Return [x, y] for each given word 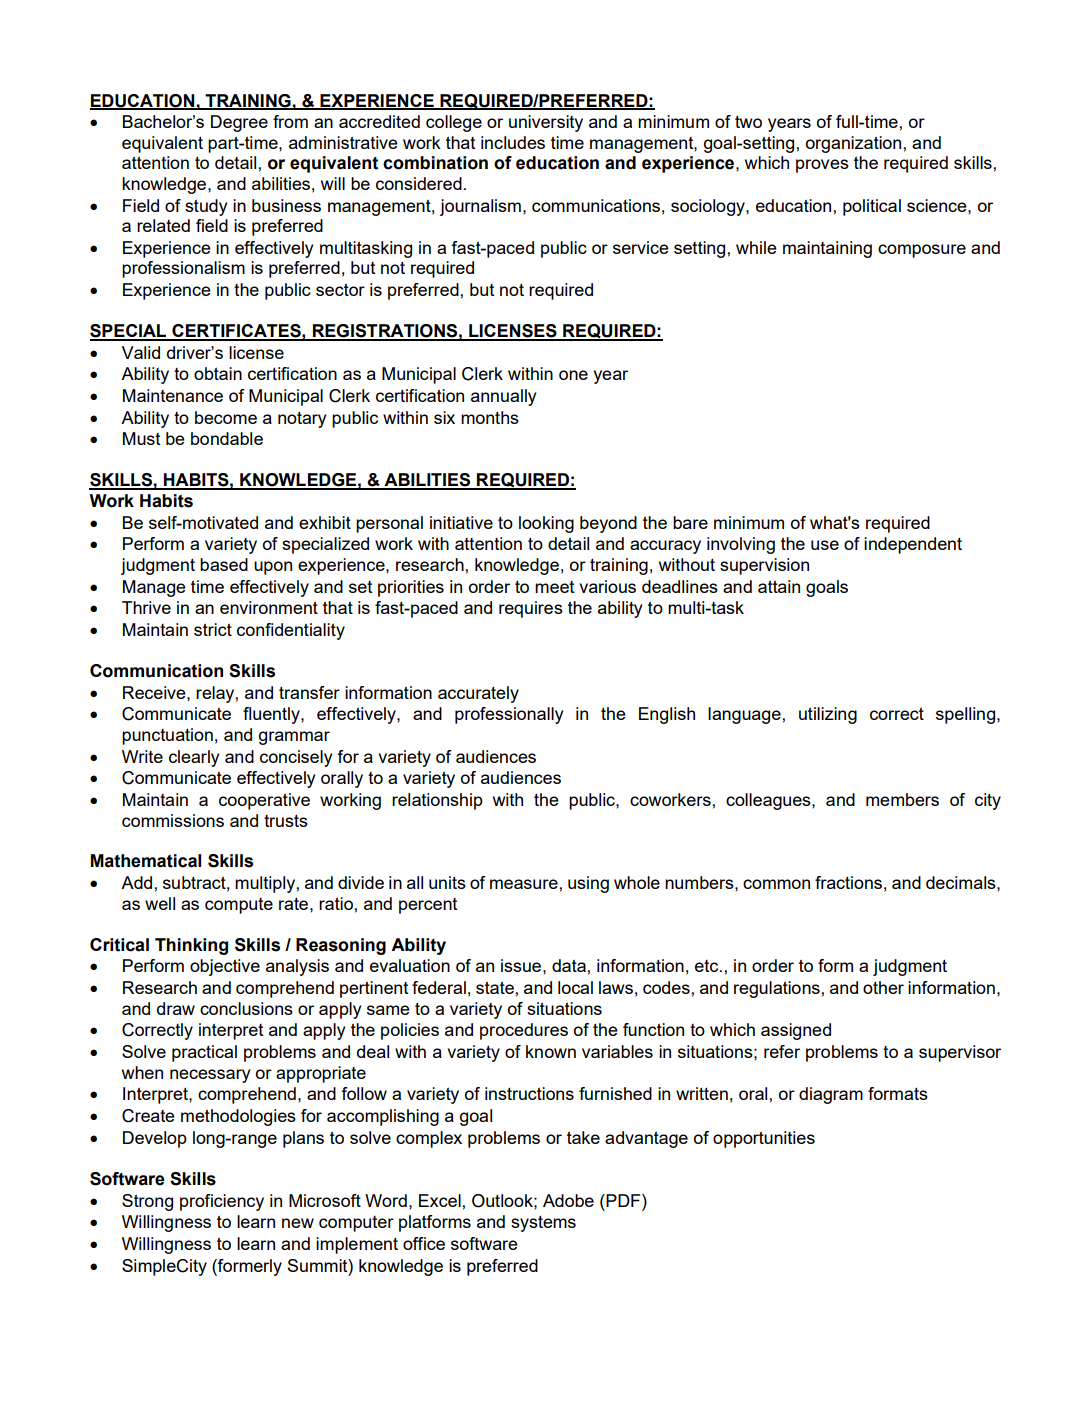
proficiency [222, 1202]
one [573, 375]
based [224, 564]
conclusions [246, 1008]
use [825, 545]
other [883, 987]
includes [513, 142]
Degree [239, 123]
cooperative [264, 801]
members [902, 799]
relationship [437, 801]
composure [922, 251]
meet [554, 587]
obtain [218, 373]
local [575, 987]
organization [855, 144]
